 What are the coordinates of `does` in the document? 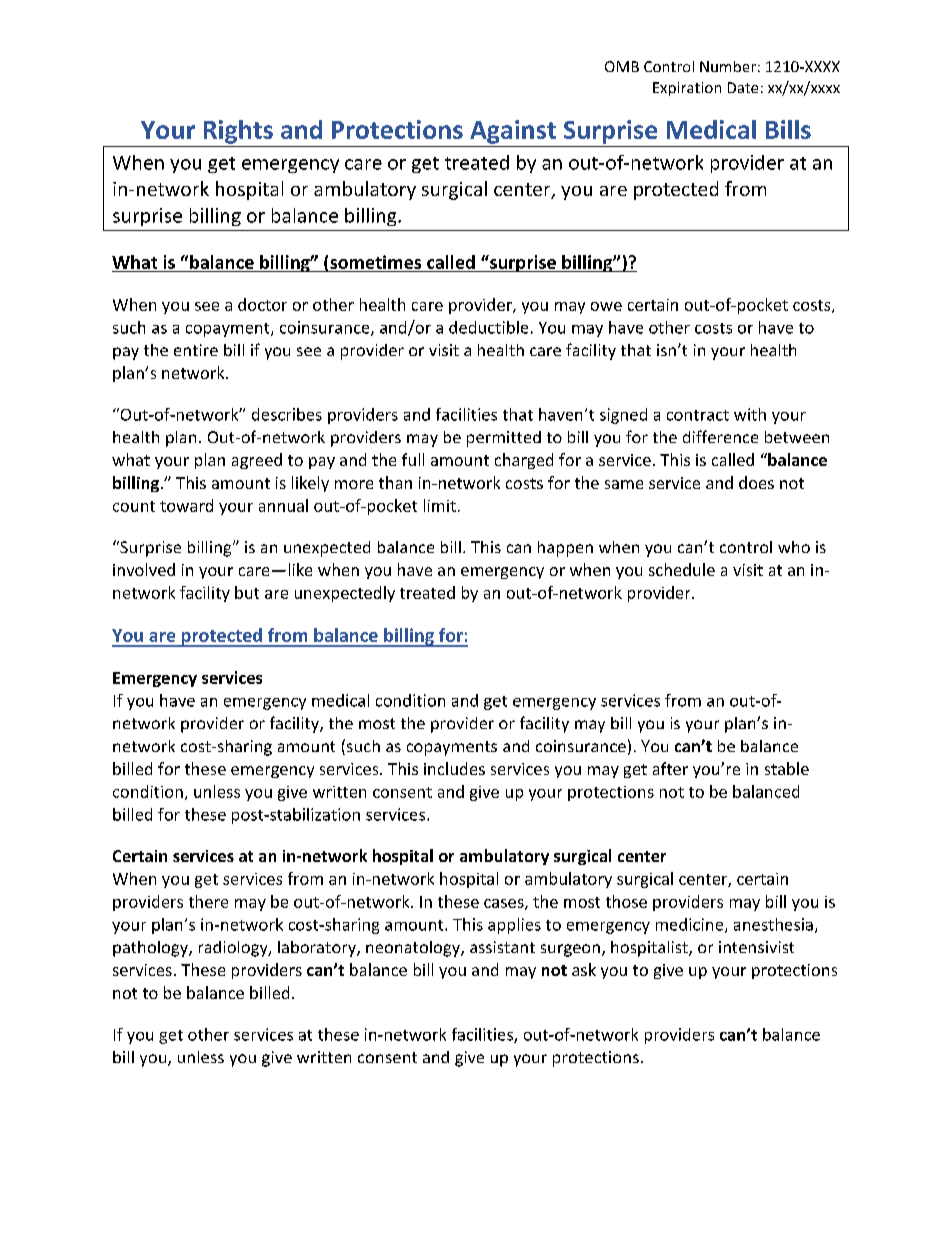 It's located at (756, 482).
